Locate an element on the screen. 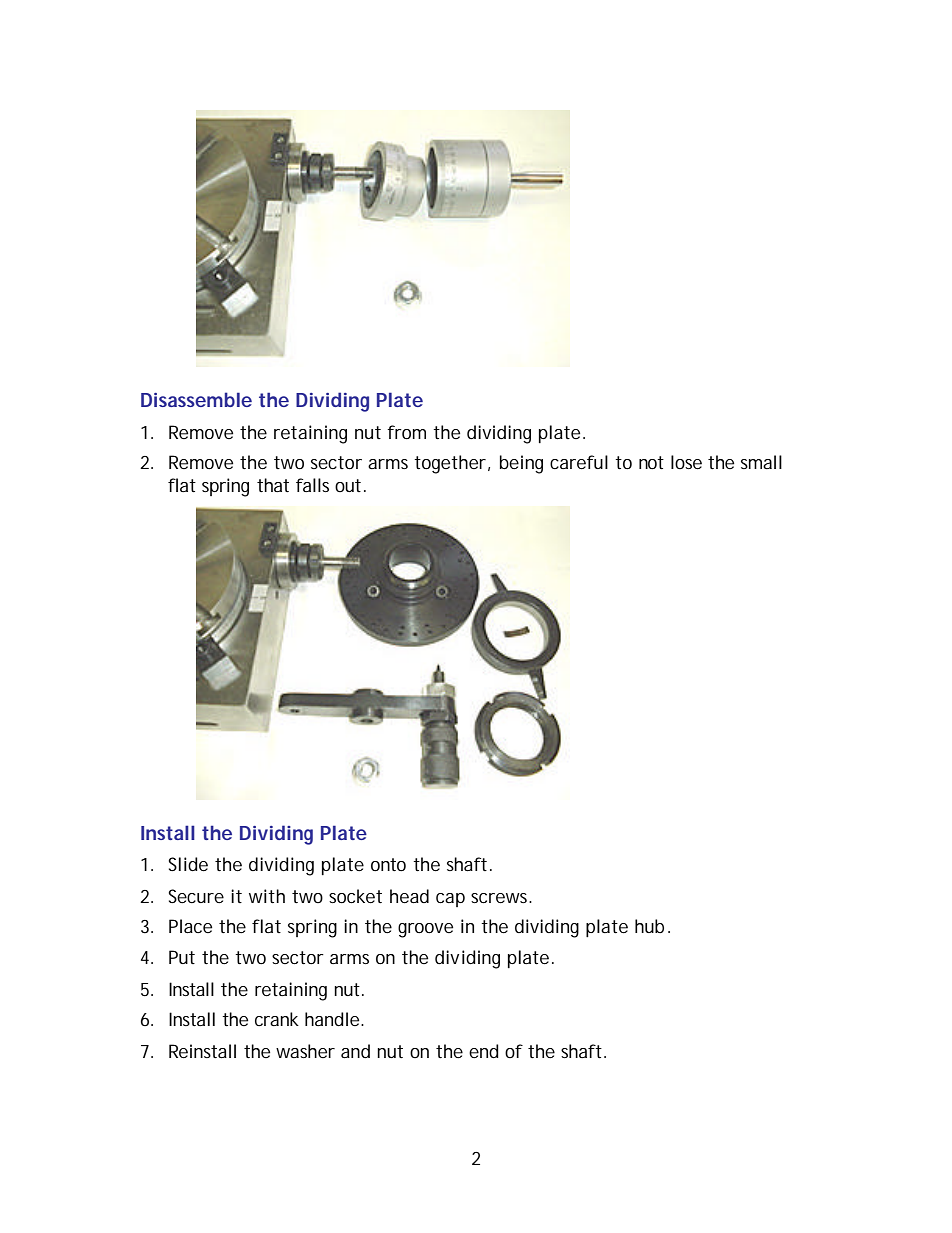 The height and width of the screenshot is (1233, 952). lose is located at coordinates (686, 462).
